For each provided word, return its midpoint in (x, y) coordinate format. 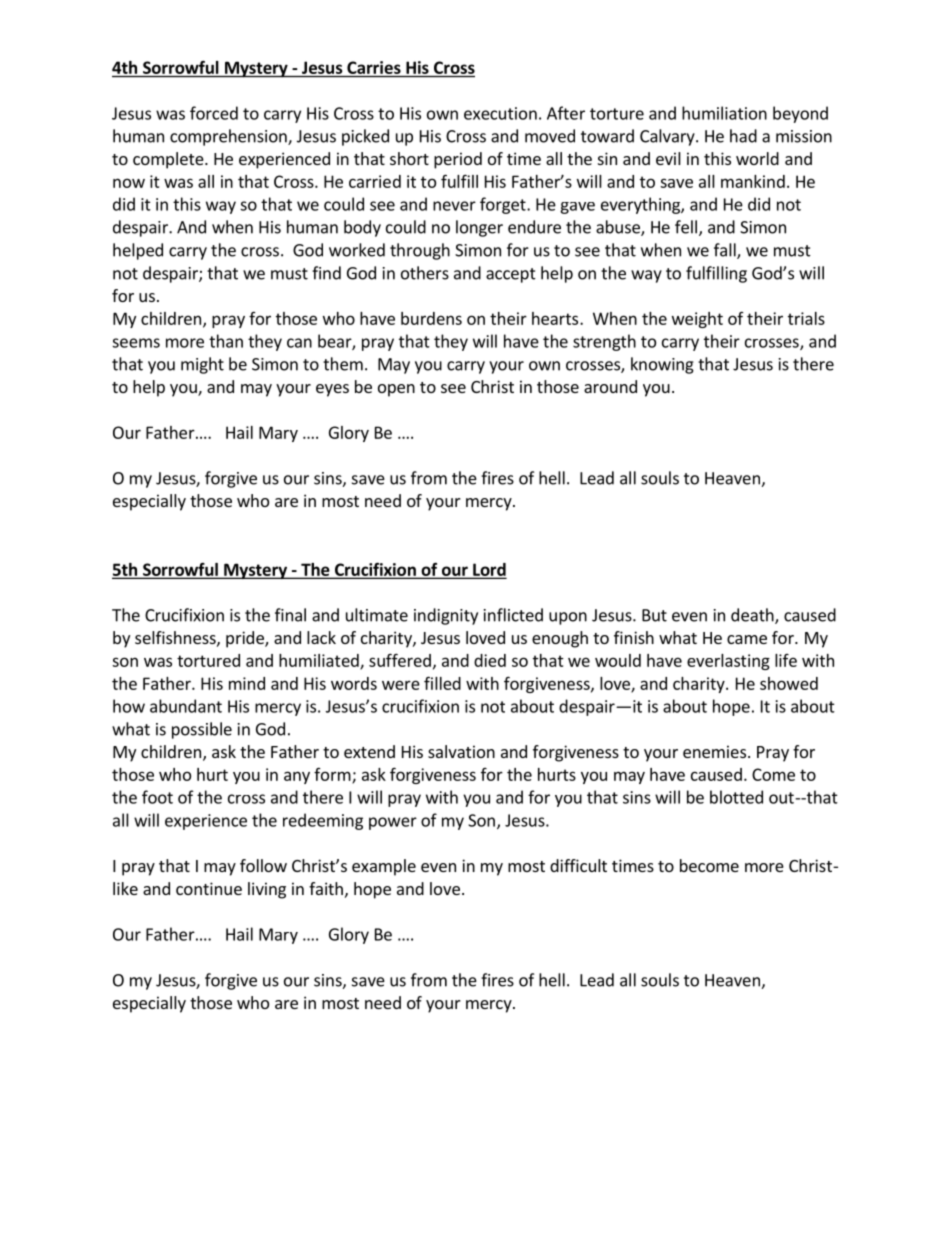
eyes (332, 390)
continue (209, 888)
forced (214, 113)
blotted (736, 797)
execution (500, 113)
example (384, 867)
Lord (488, 570)
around (610, 386)
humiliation (724, 113)
